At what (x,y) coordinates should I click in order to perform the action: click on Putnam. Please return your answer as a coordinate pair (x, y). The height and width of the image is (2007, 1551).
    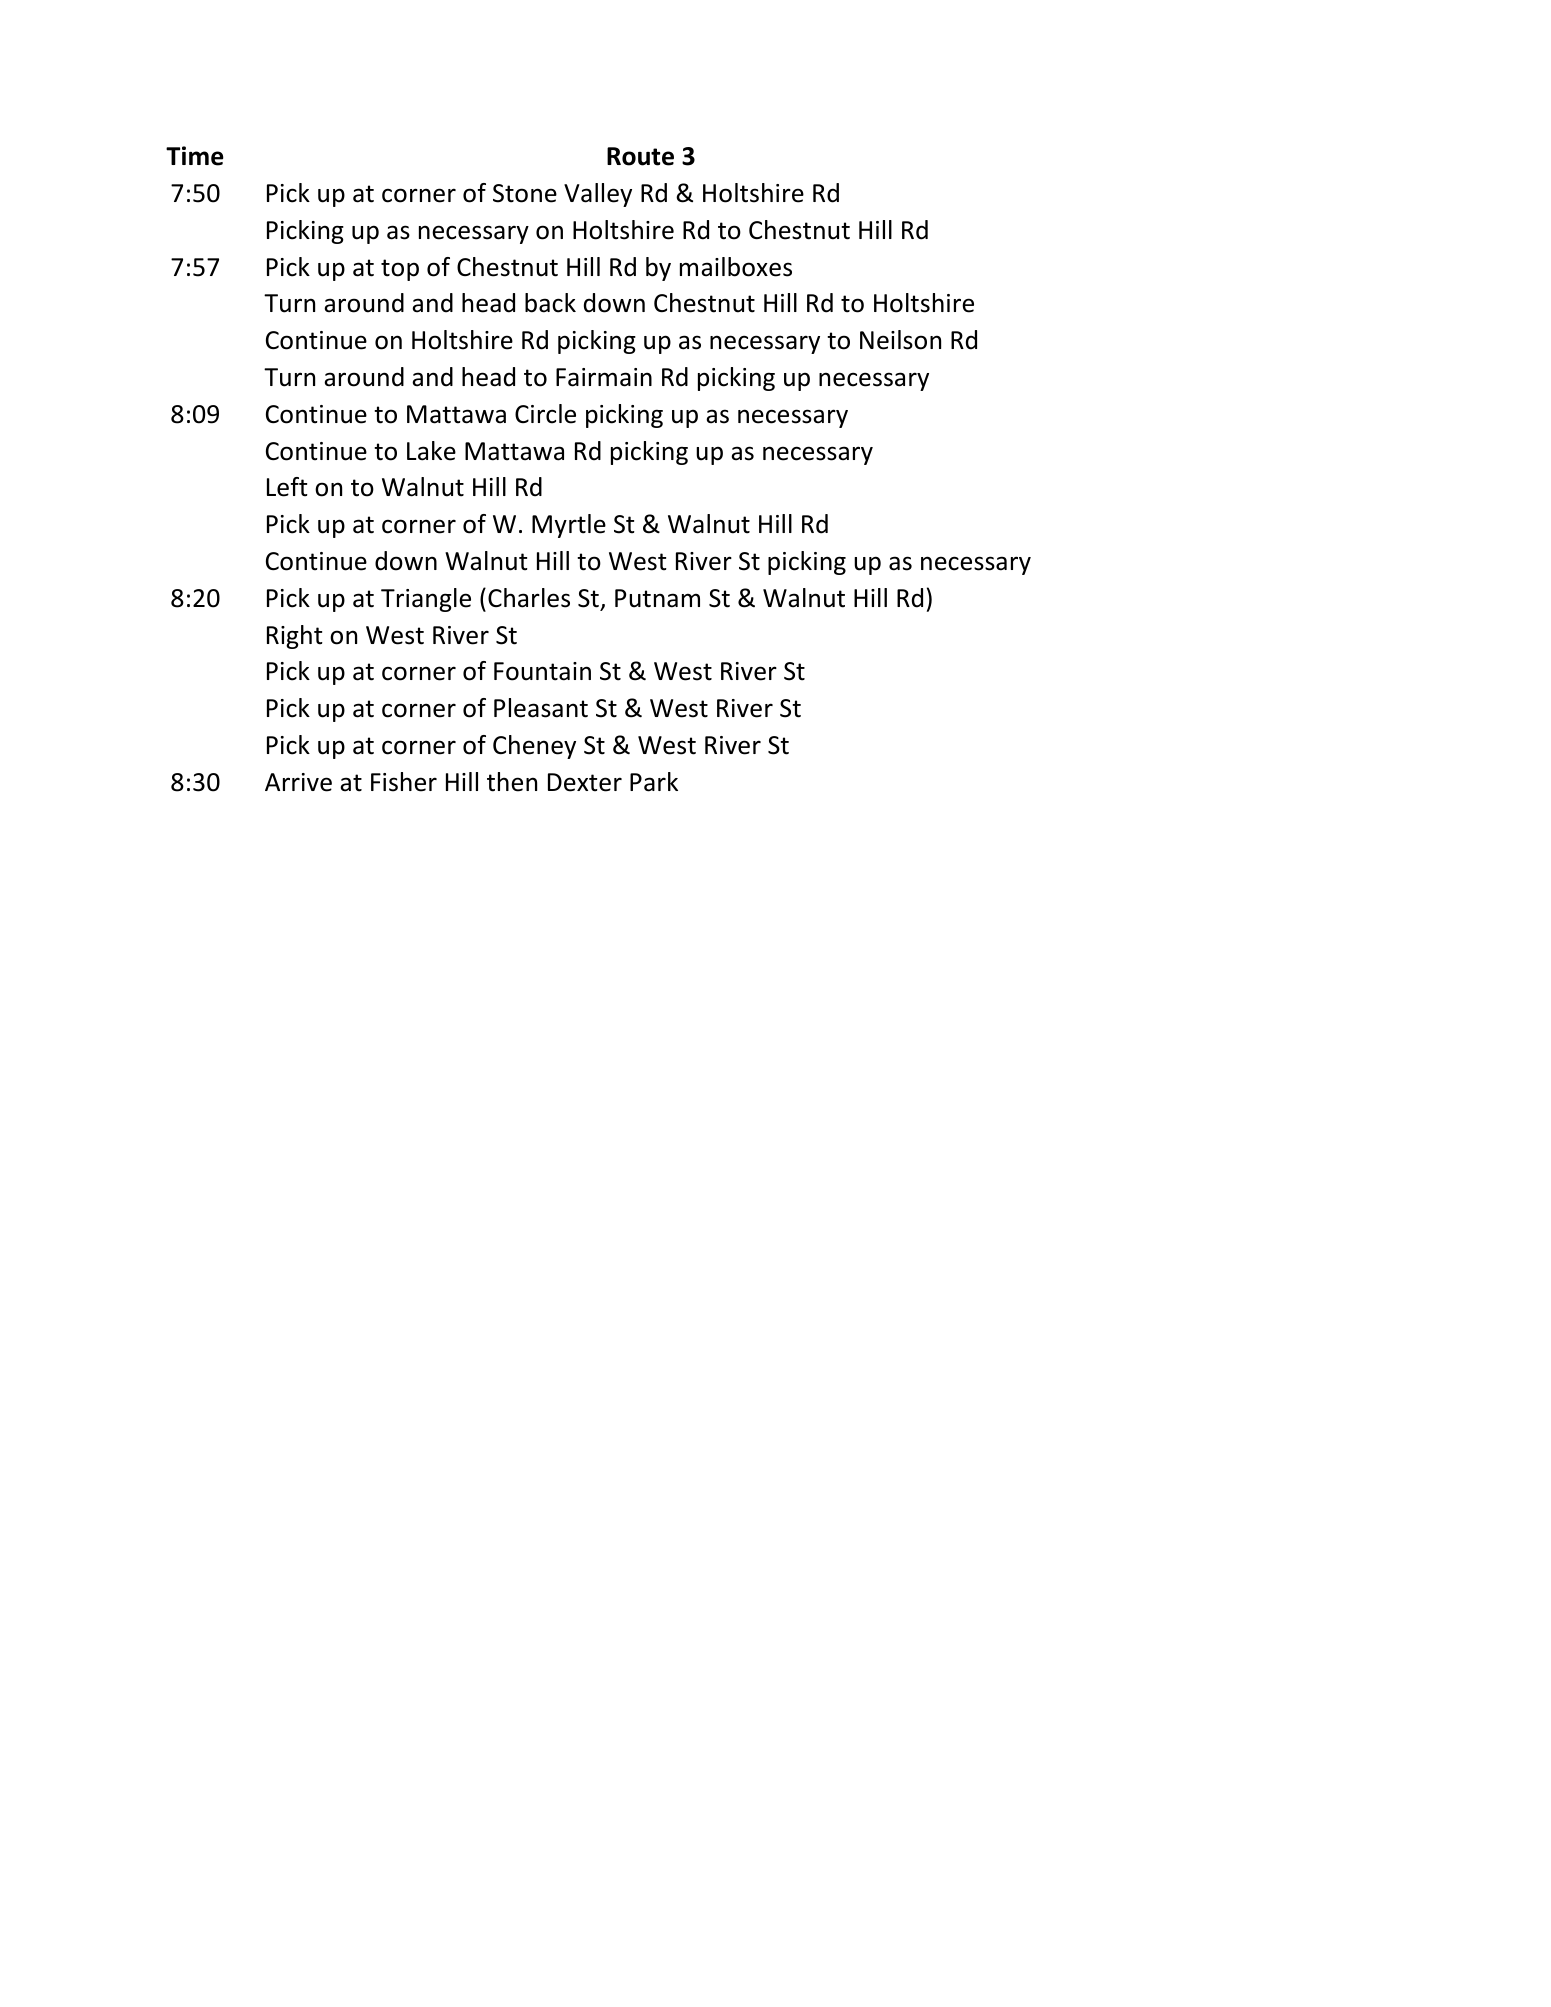
    Looking at the image, I should click on (657, 598).
